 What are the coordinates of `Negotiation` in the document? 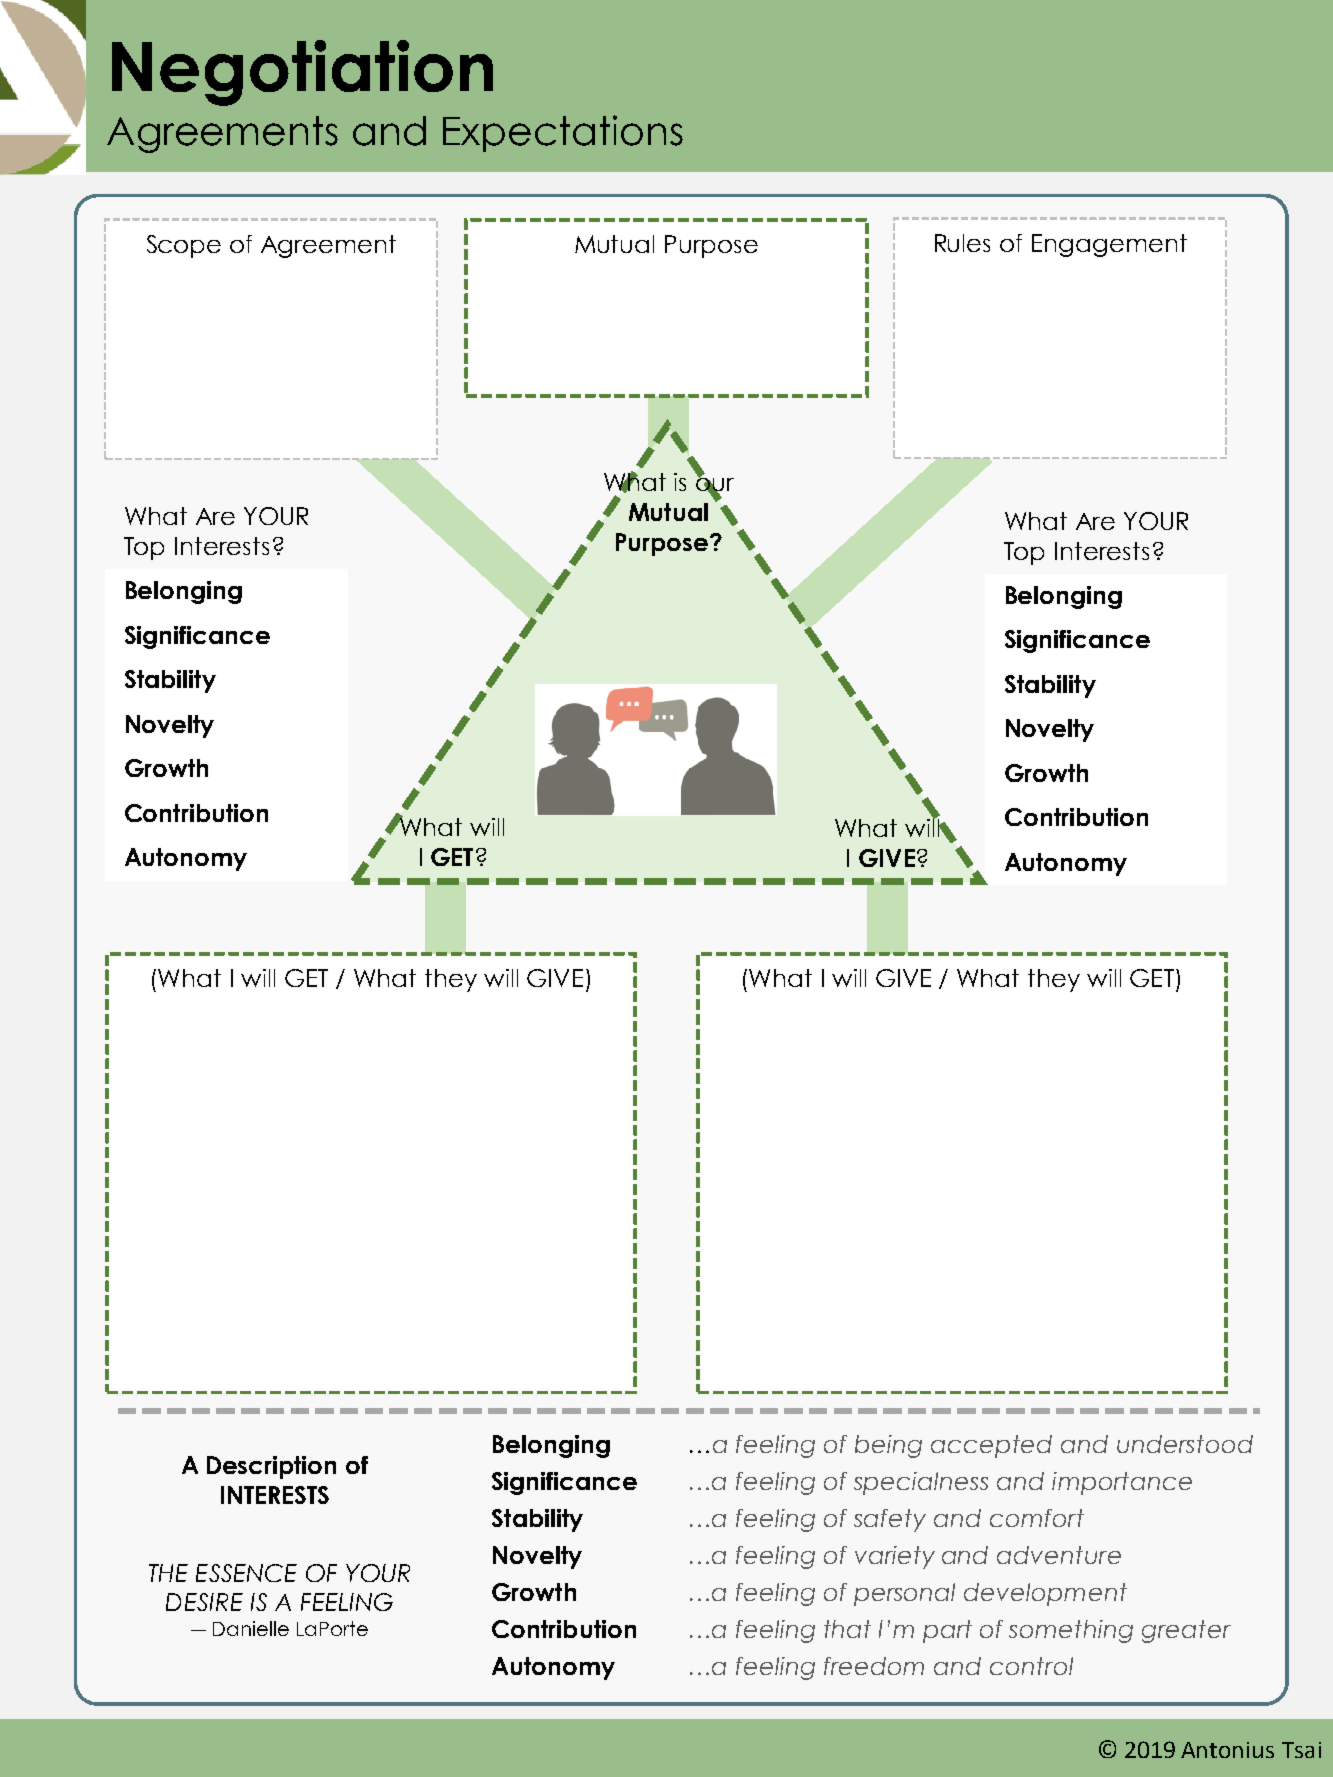 It's located at (302, 73).
